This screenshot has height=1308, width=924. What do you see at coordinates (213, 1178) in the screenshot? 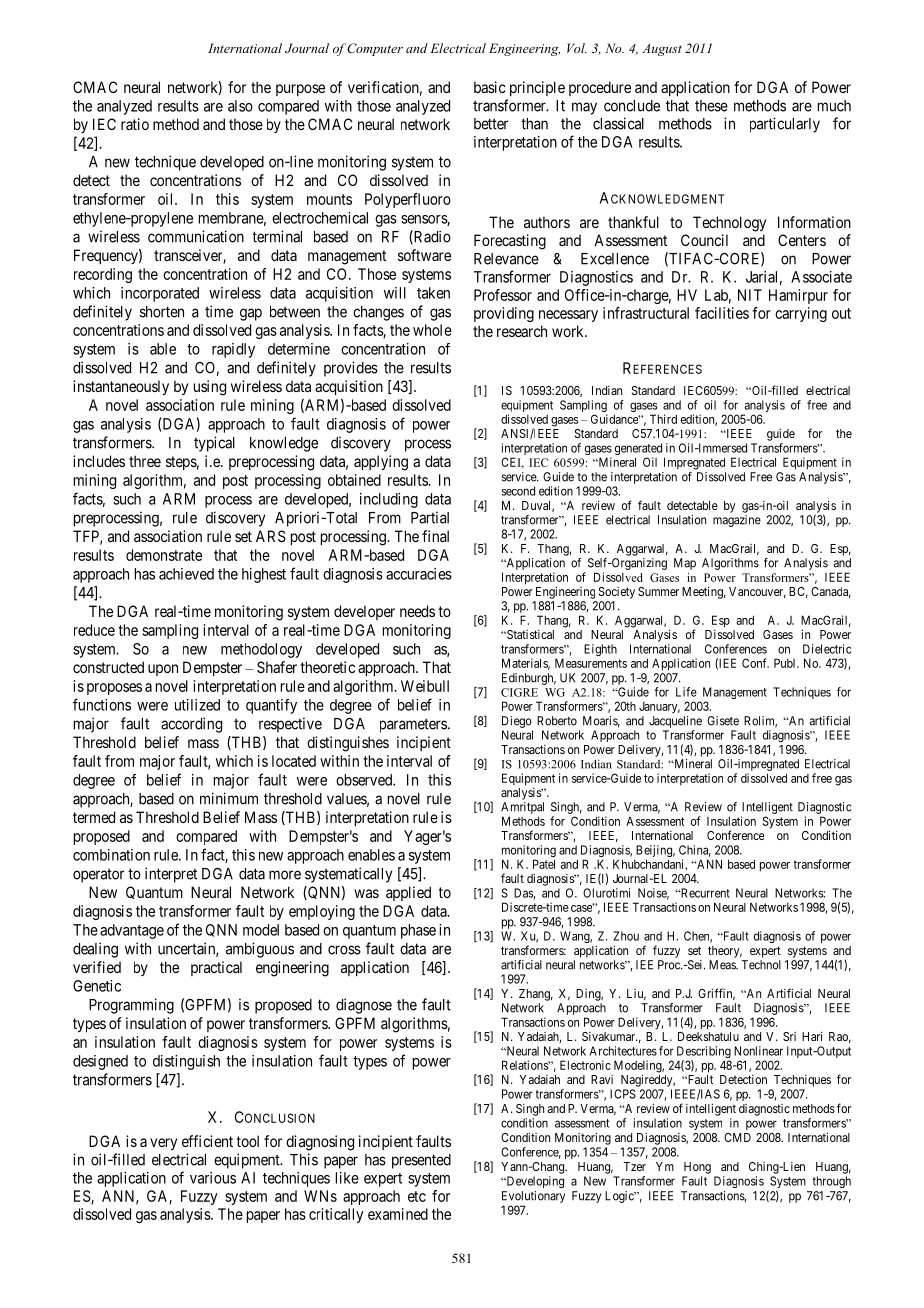
I see `various` at bounding box center [213, 1178].
